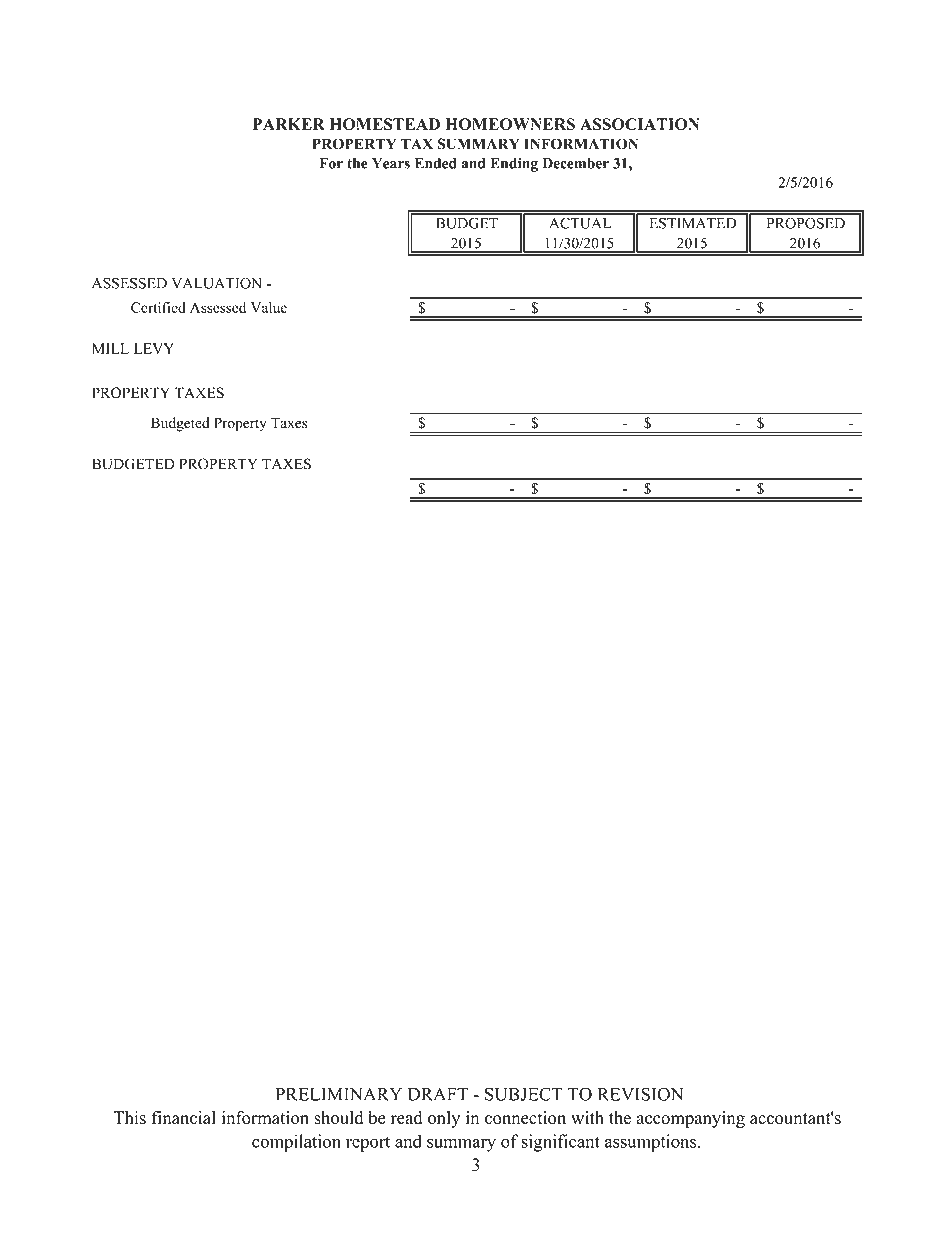 The height and width of the image is (1233, 952). I want to click on LEVY, so click(154, 348).
